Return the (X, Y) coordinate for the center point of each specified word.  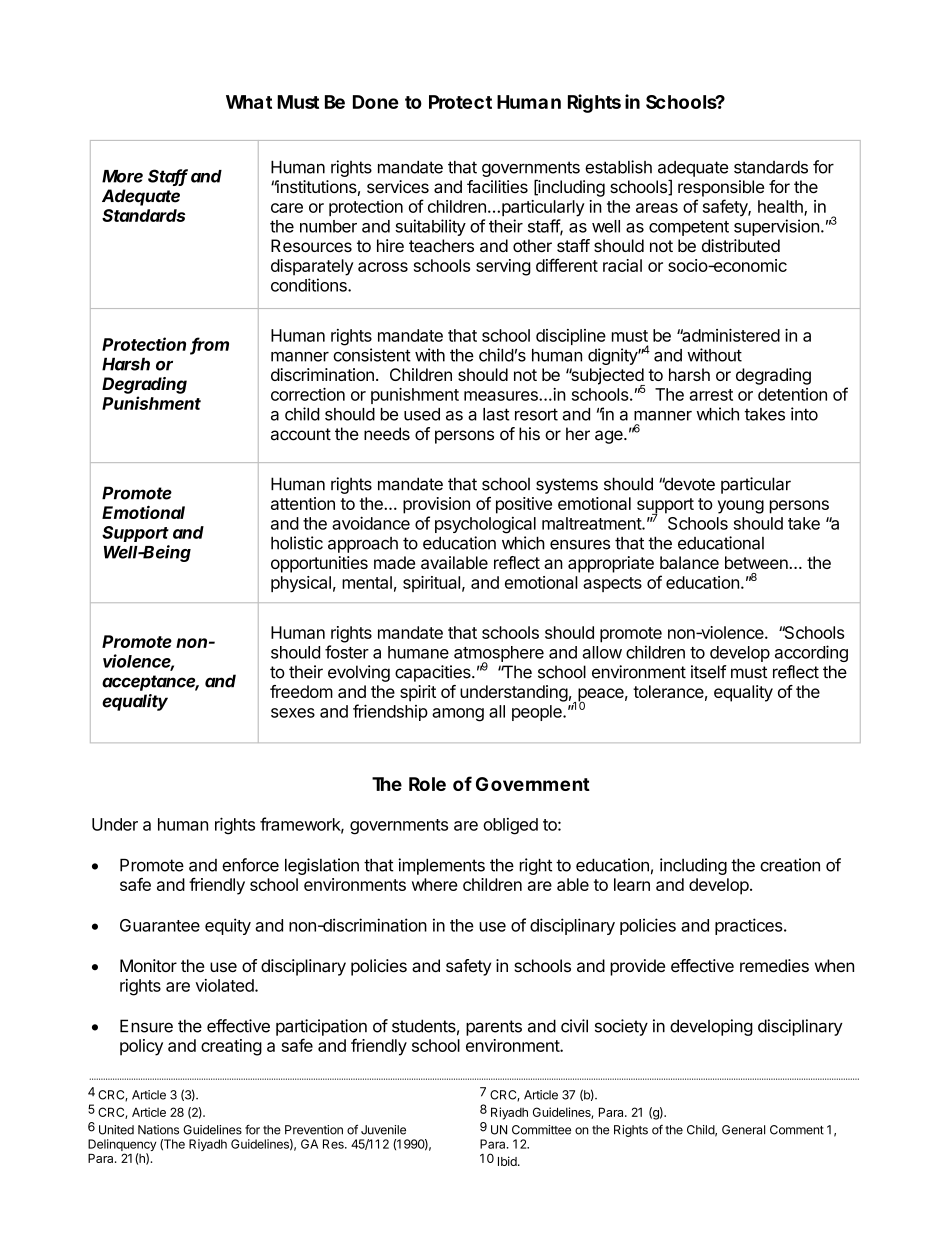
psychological (485, 525)
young (741, 507)
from (210, 345)
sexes (293, 713)
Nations (158, 1130)
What (249, 102)
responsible (721, 188)
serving (503, 267)
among (458, 715)
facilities (497, 187)
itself (709, 672)
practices (750, 926)
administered (730, 335)
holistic (297, 543)
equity (228, 926)
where (435, 884)
